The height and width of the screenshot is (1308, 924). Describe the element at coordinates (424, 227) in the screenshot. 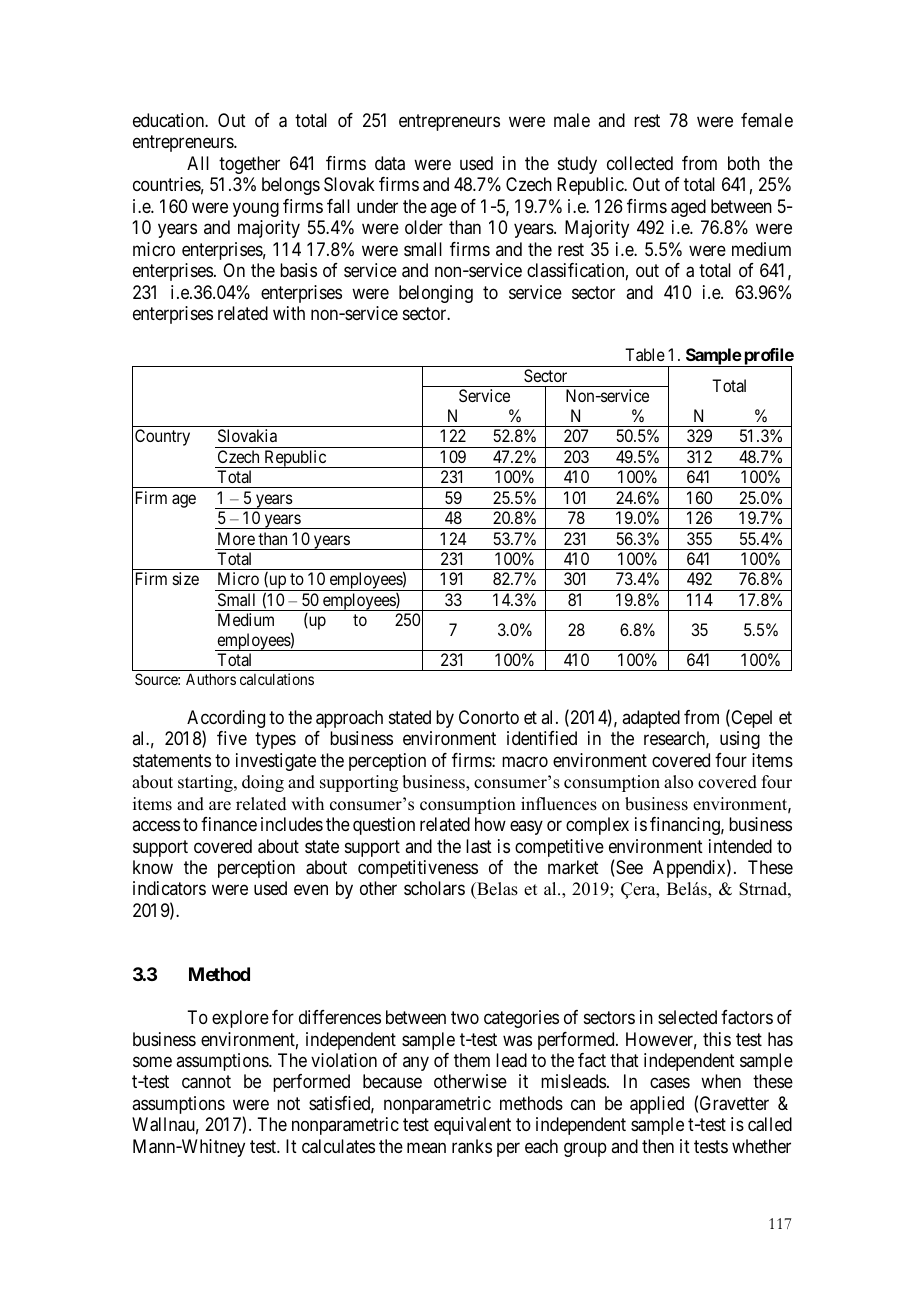

I see `older` at that location.
